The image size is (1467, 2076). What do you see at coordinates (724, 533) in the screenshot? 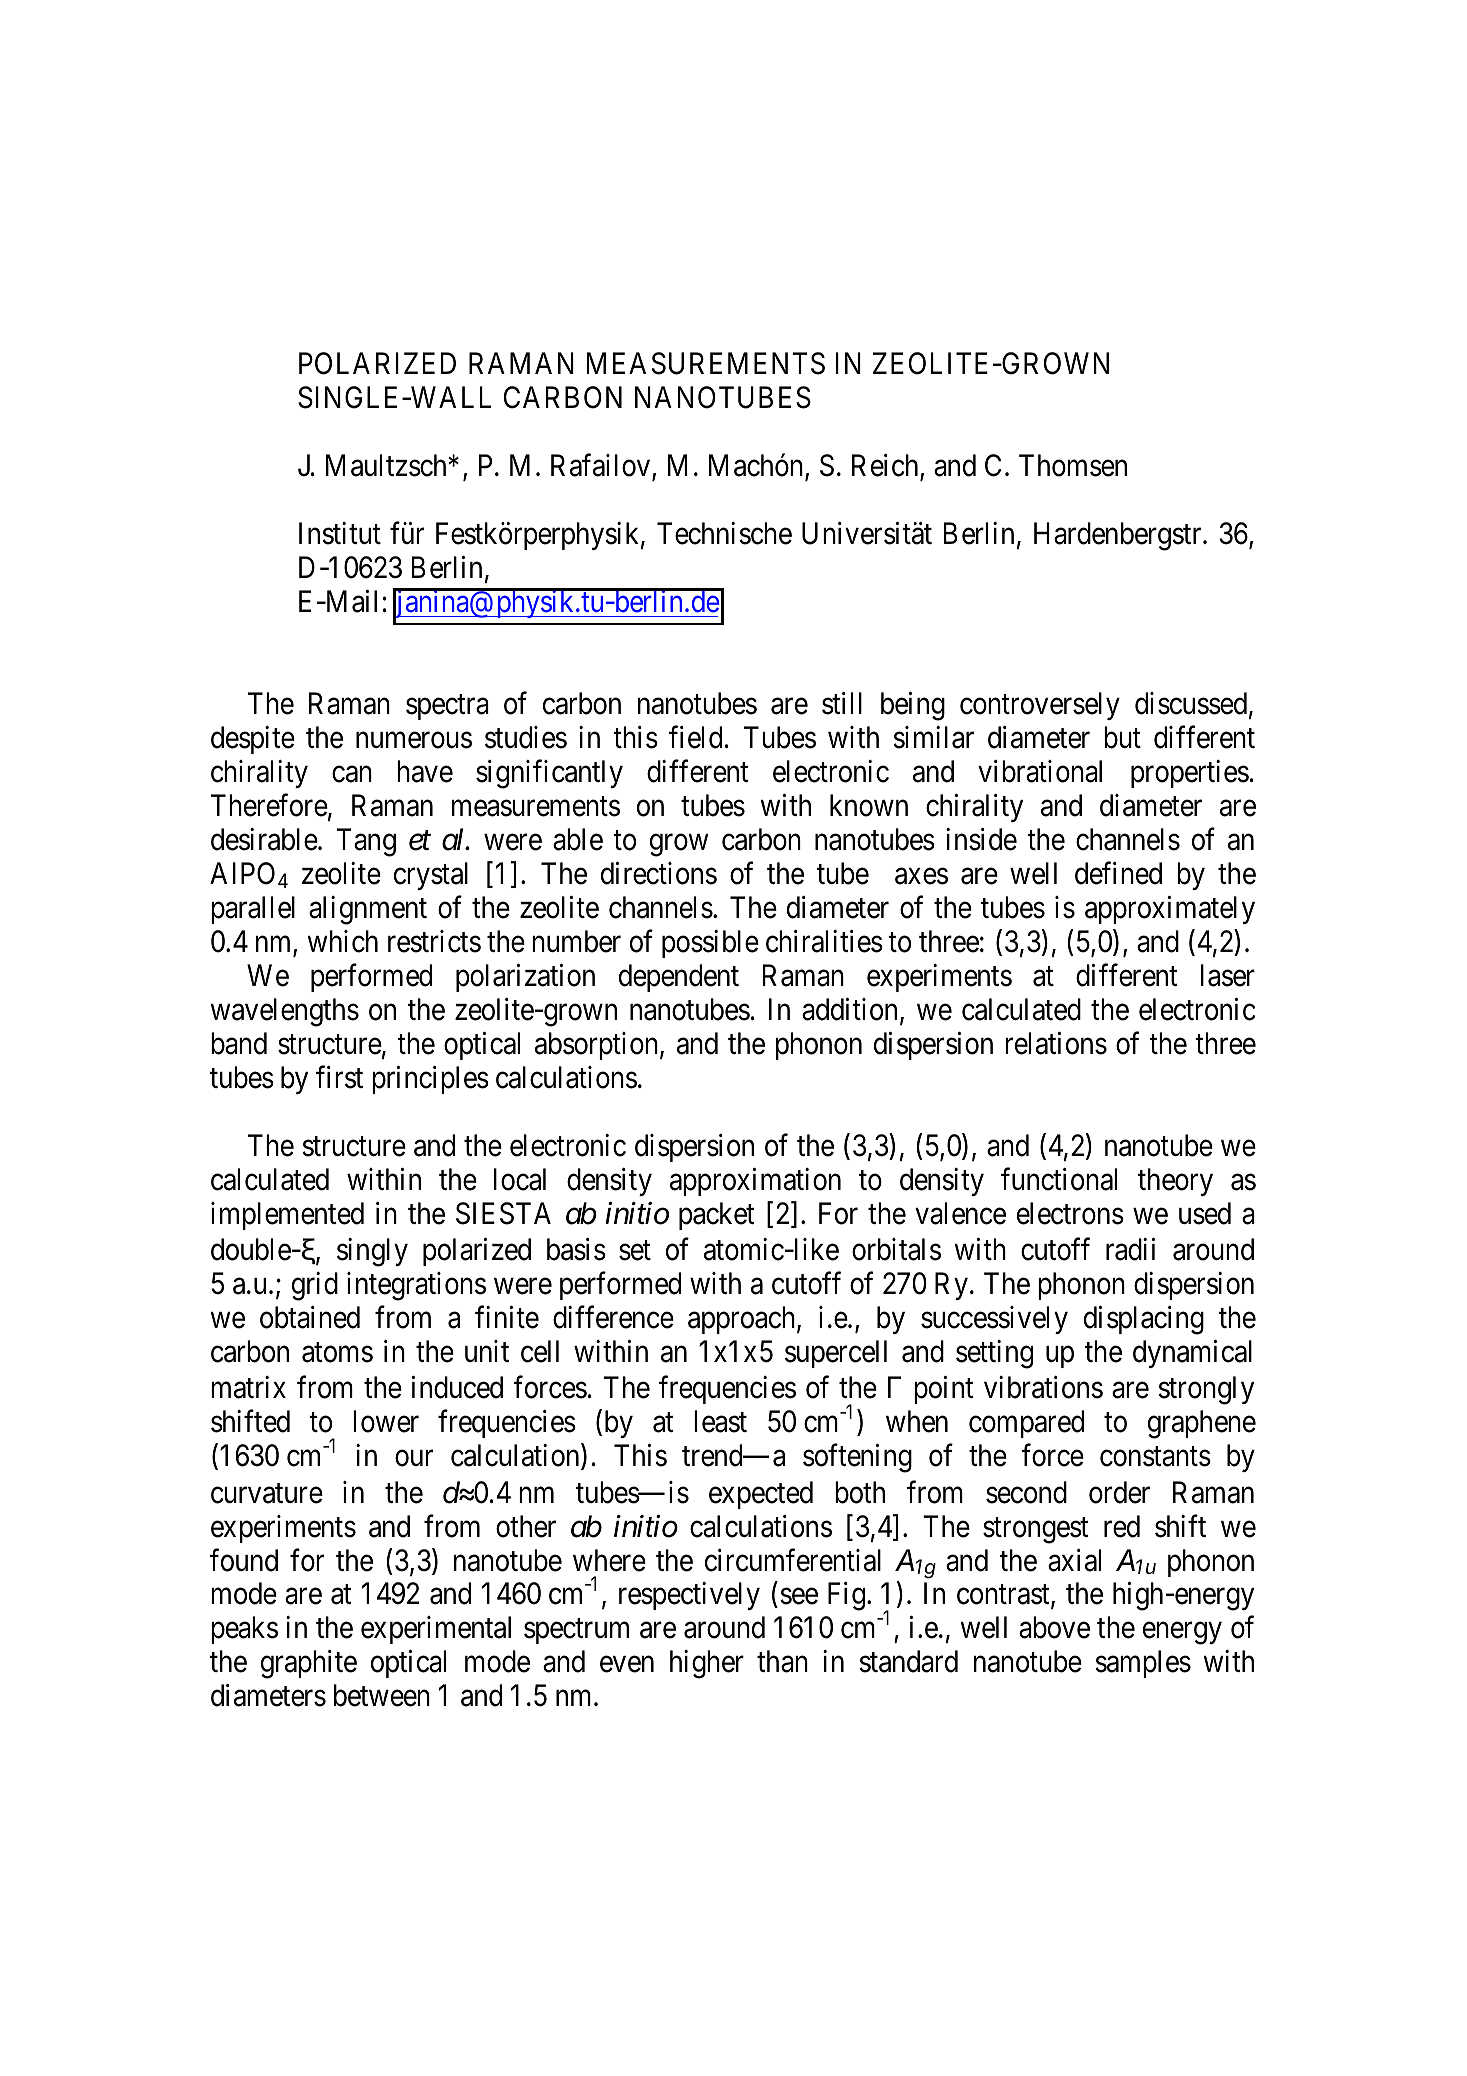
I see `Technische` at bounding box center [724, 533].
